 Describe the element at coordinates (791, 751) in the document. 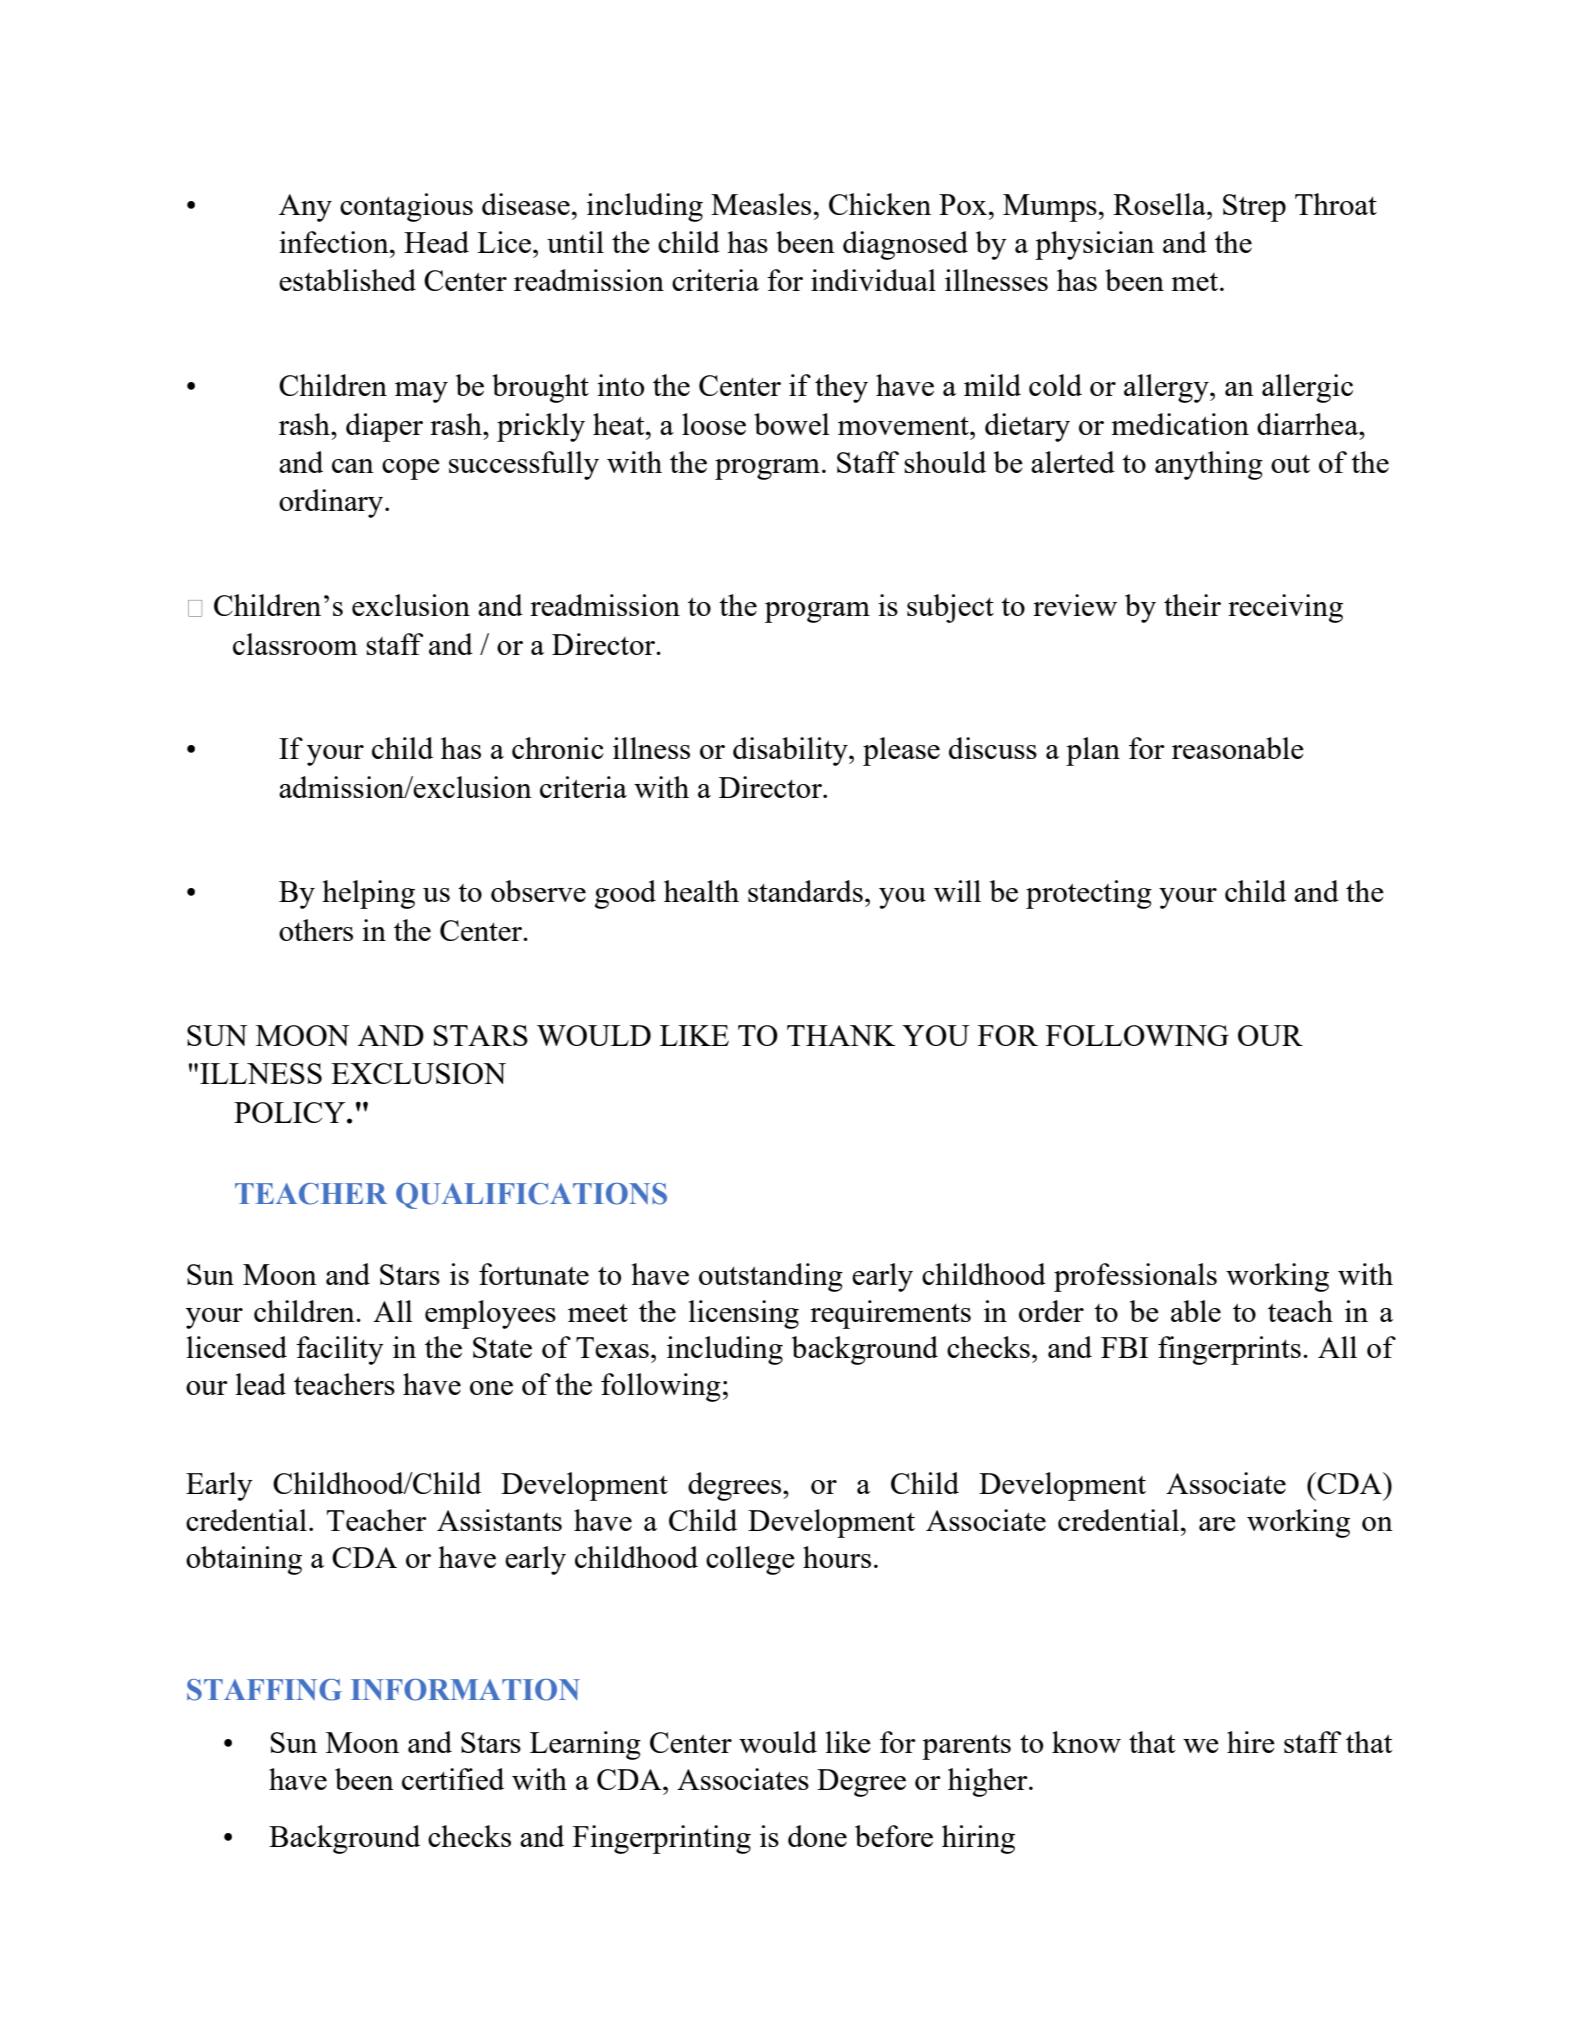

I see `disability` at that location.
